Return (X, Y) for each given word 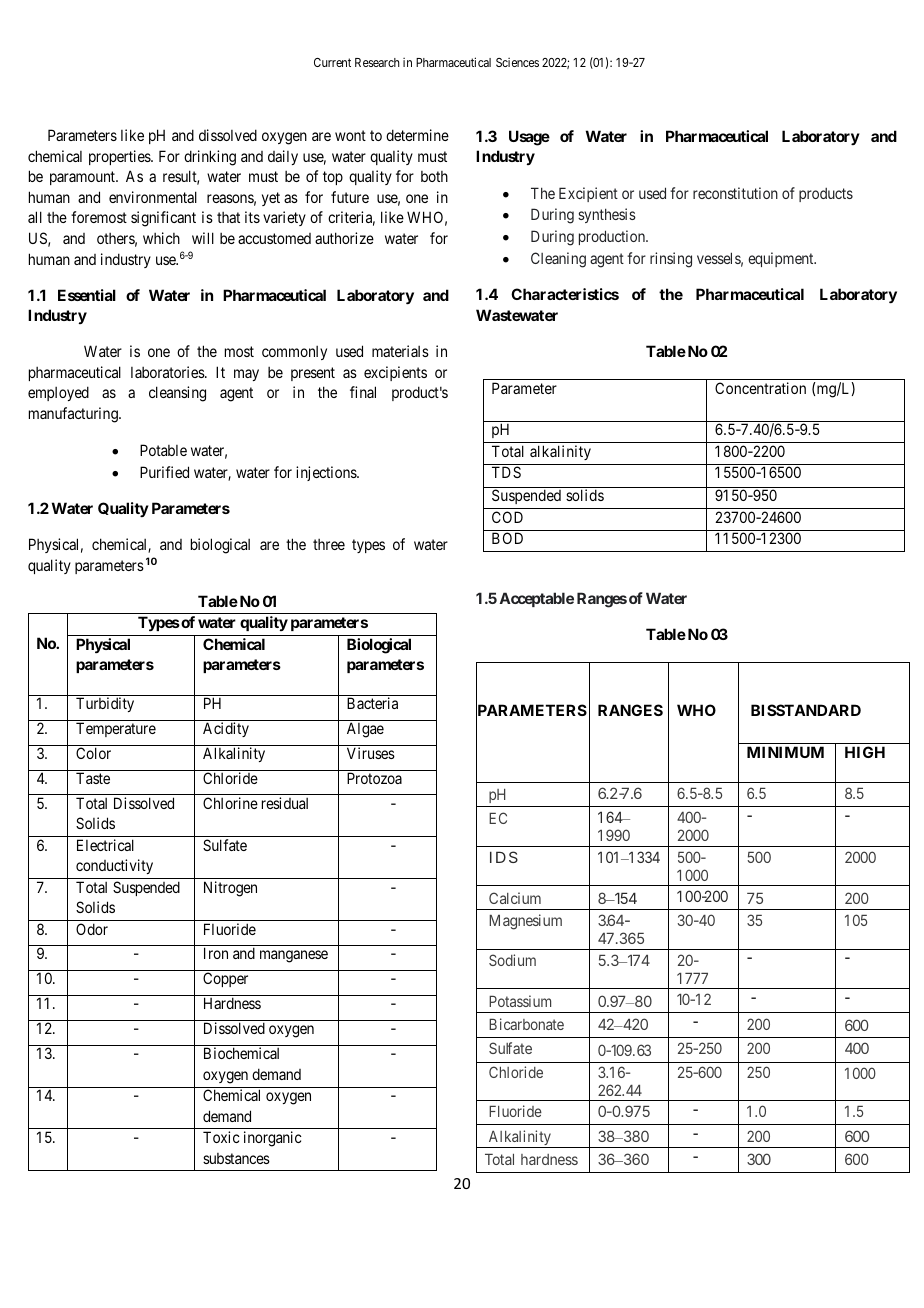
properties (120, 157)
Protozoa (374, 778)
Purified (164, 472)
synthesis (607, 215)
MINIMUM (785, 752)
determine (417, 135)
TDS (506, 472)
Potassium (520, 1001)
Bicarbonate (526, 1024)
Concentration (760, 388)
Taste (93, 778)
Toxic (221, 1137)
